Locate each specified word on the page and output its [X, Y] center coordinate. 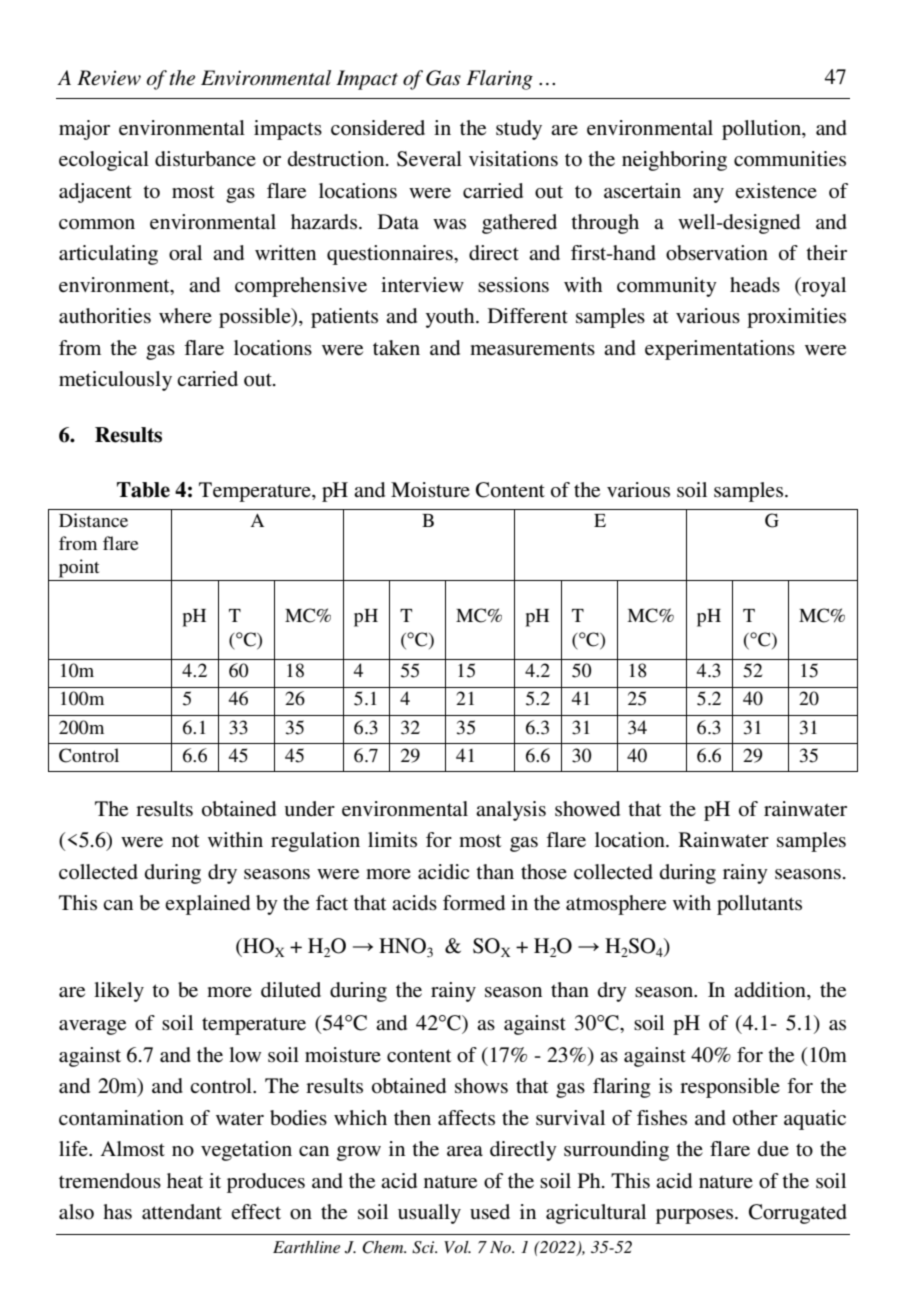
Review [109, 78]
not [185, 841]
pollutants [759, 905]
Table [143, 490]
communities [790, 159]
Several [429, 159]
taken [396, 347]
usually [429, 1214]
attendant [182, 1211]
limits [392, 840]
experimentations [720, 350]
